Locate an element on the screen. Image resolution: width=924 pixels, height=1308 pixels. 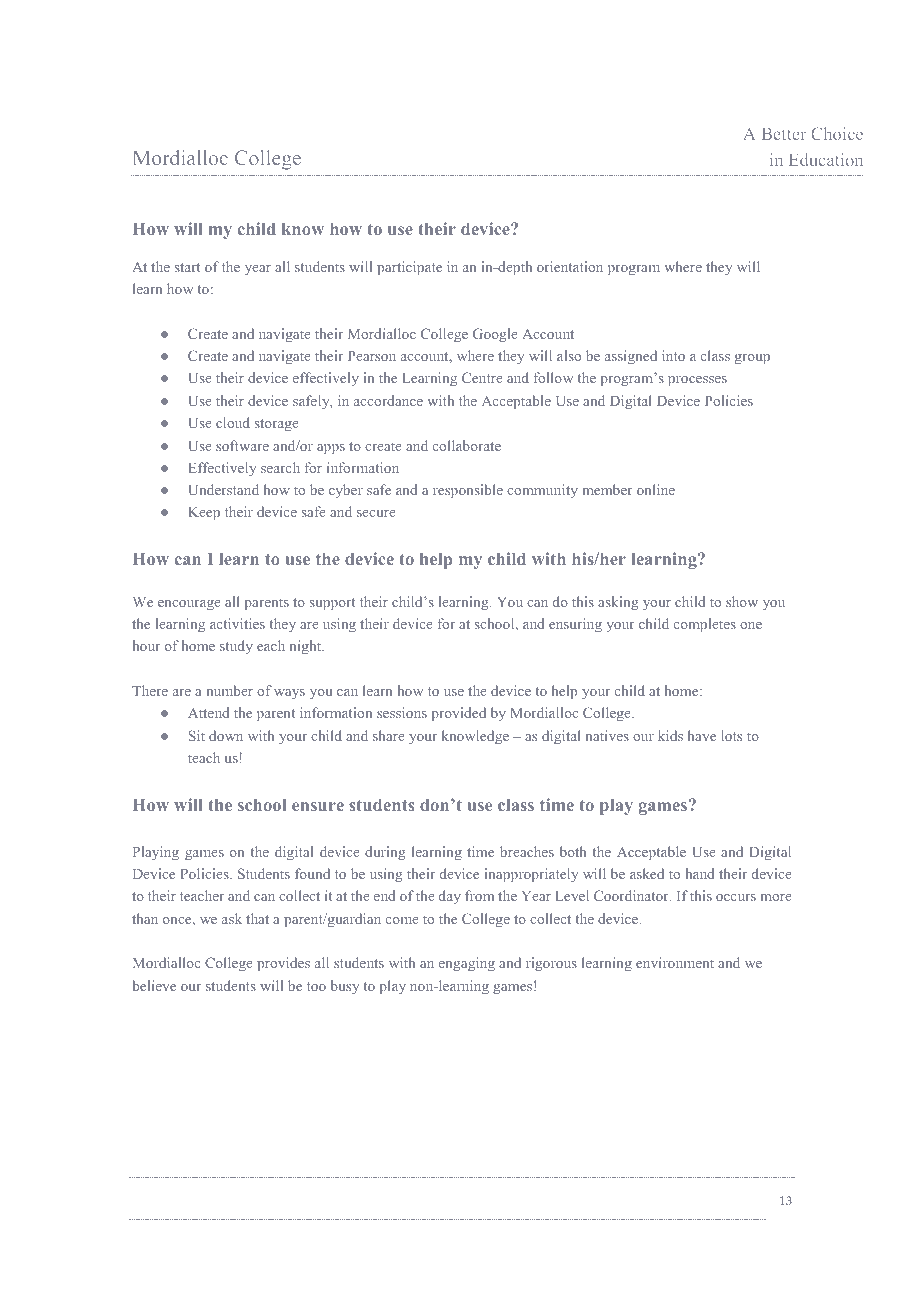
show is located at coordinates (742, 601).
